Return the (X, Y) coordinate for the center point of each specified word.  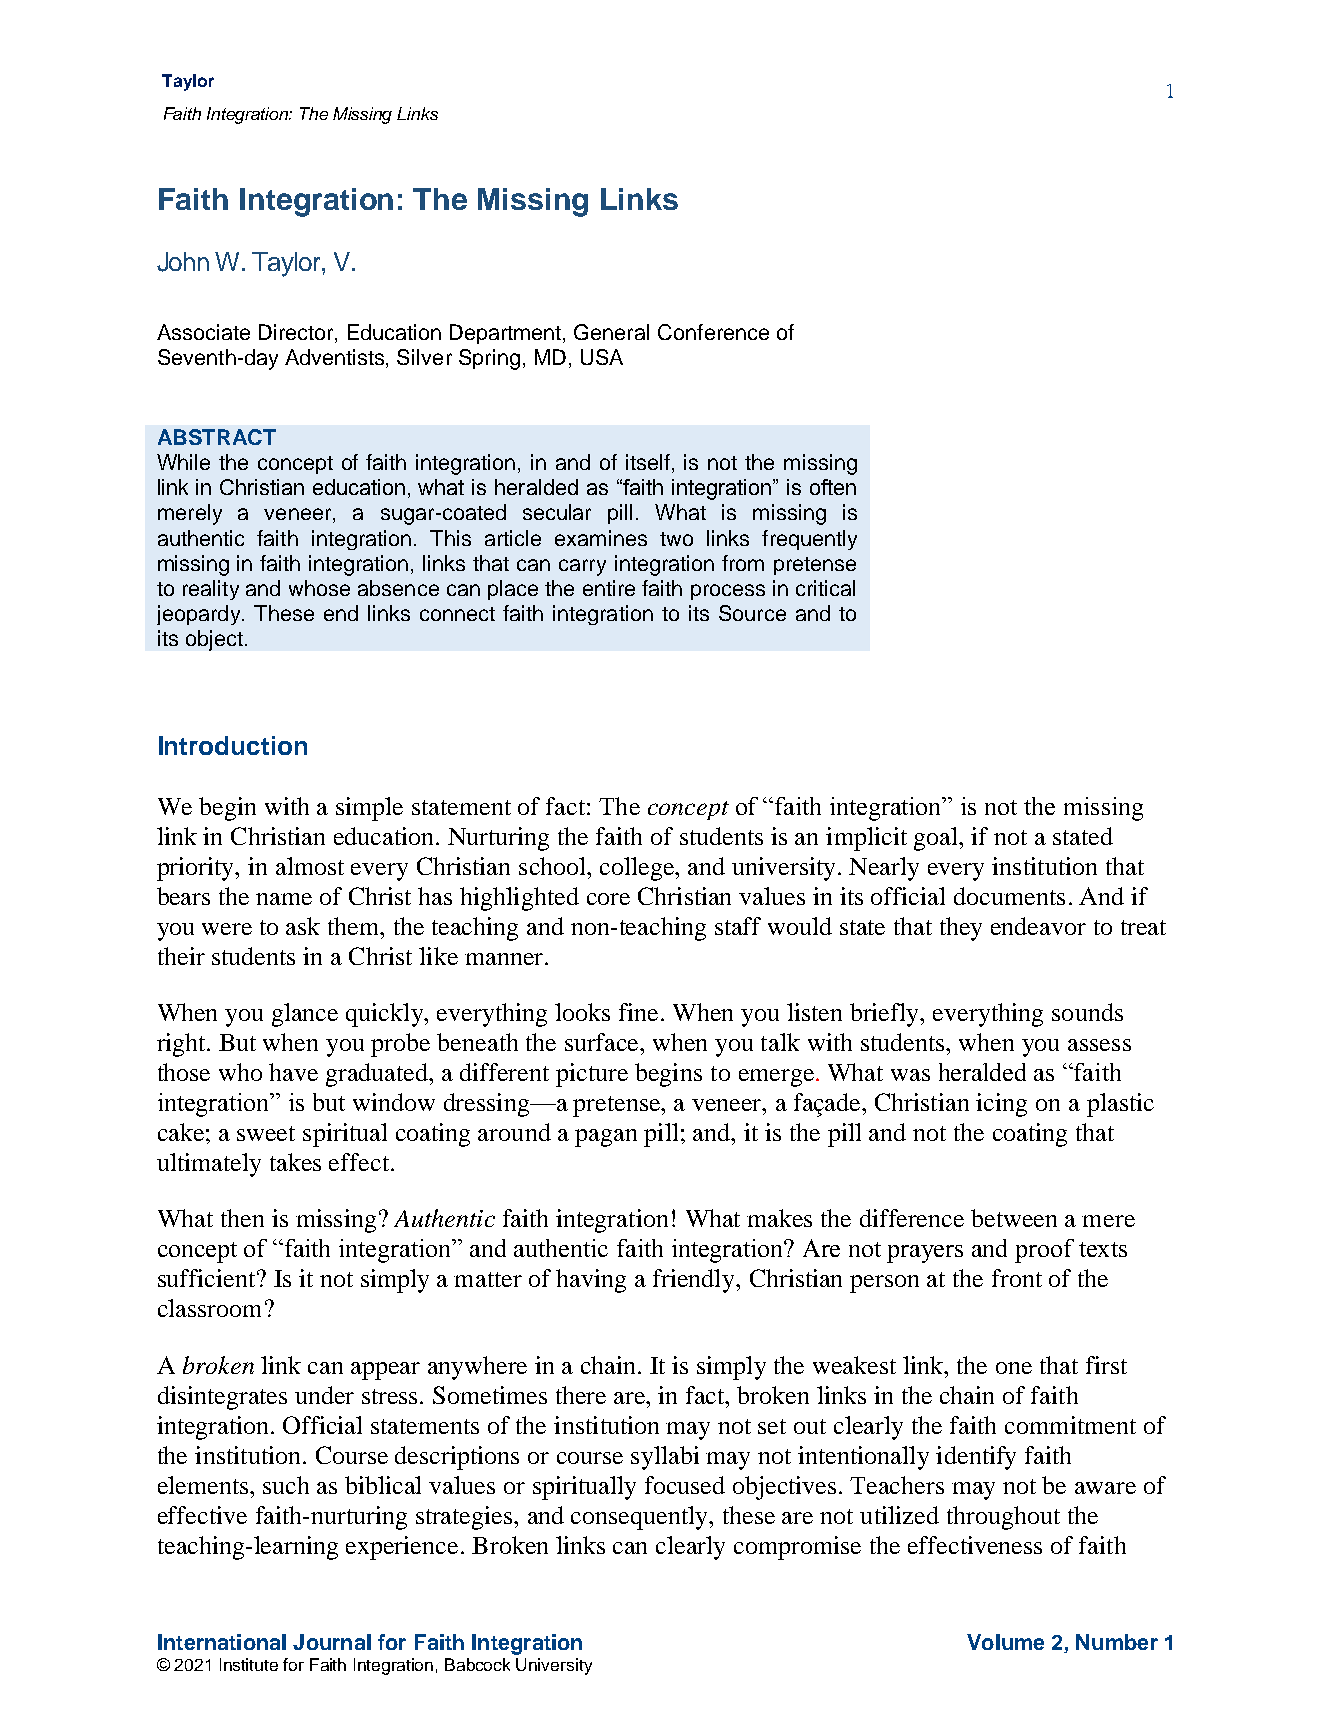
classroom (209, 1308)
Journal (332, 1642)
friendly (695, 1281)
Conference (713, 332)
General (611, 332)
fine (638, 1012)
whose (319, 588)
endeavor (1038, 926)
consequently (641, 1518)
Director (297, 333)
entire (609, 588)
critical (825, 588)
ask (303, 926)
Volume (1005, 1642)
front (1017, 1278)
